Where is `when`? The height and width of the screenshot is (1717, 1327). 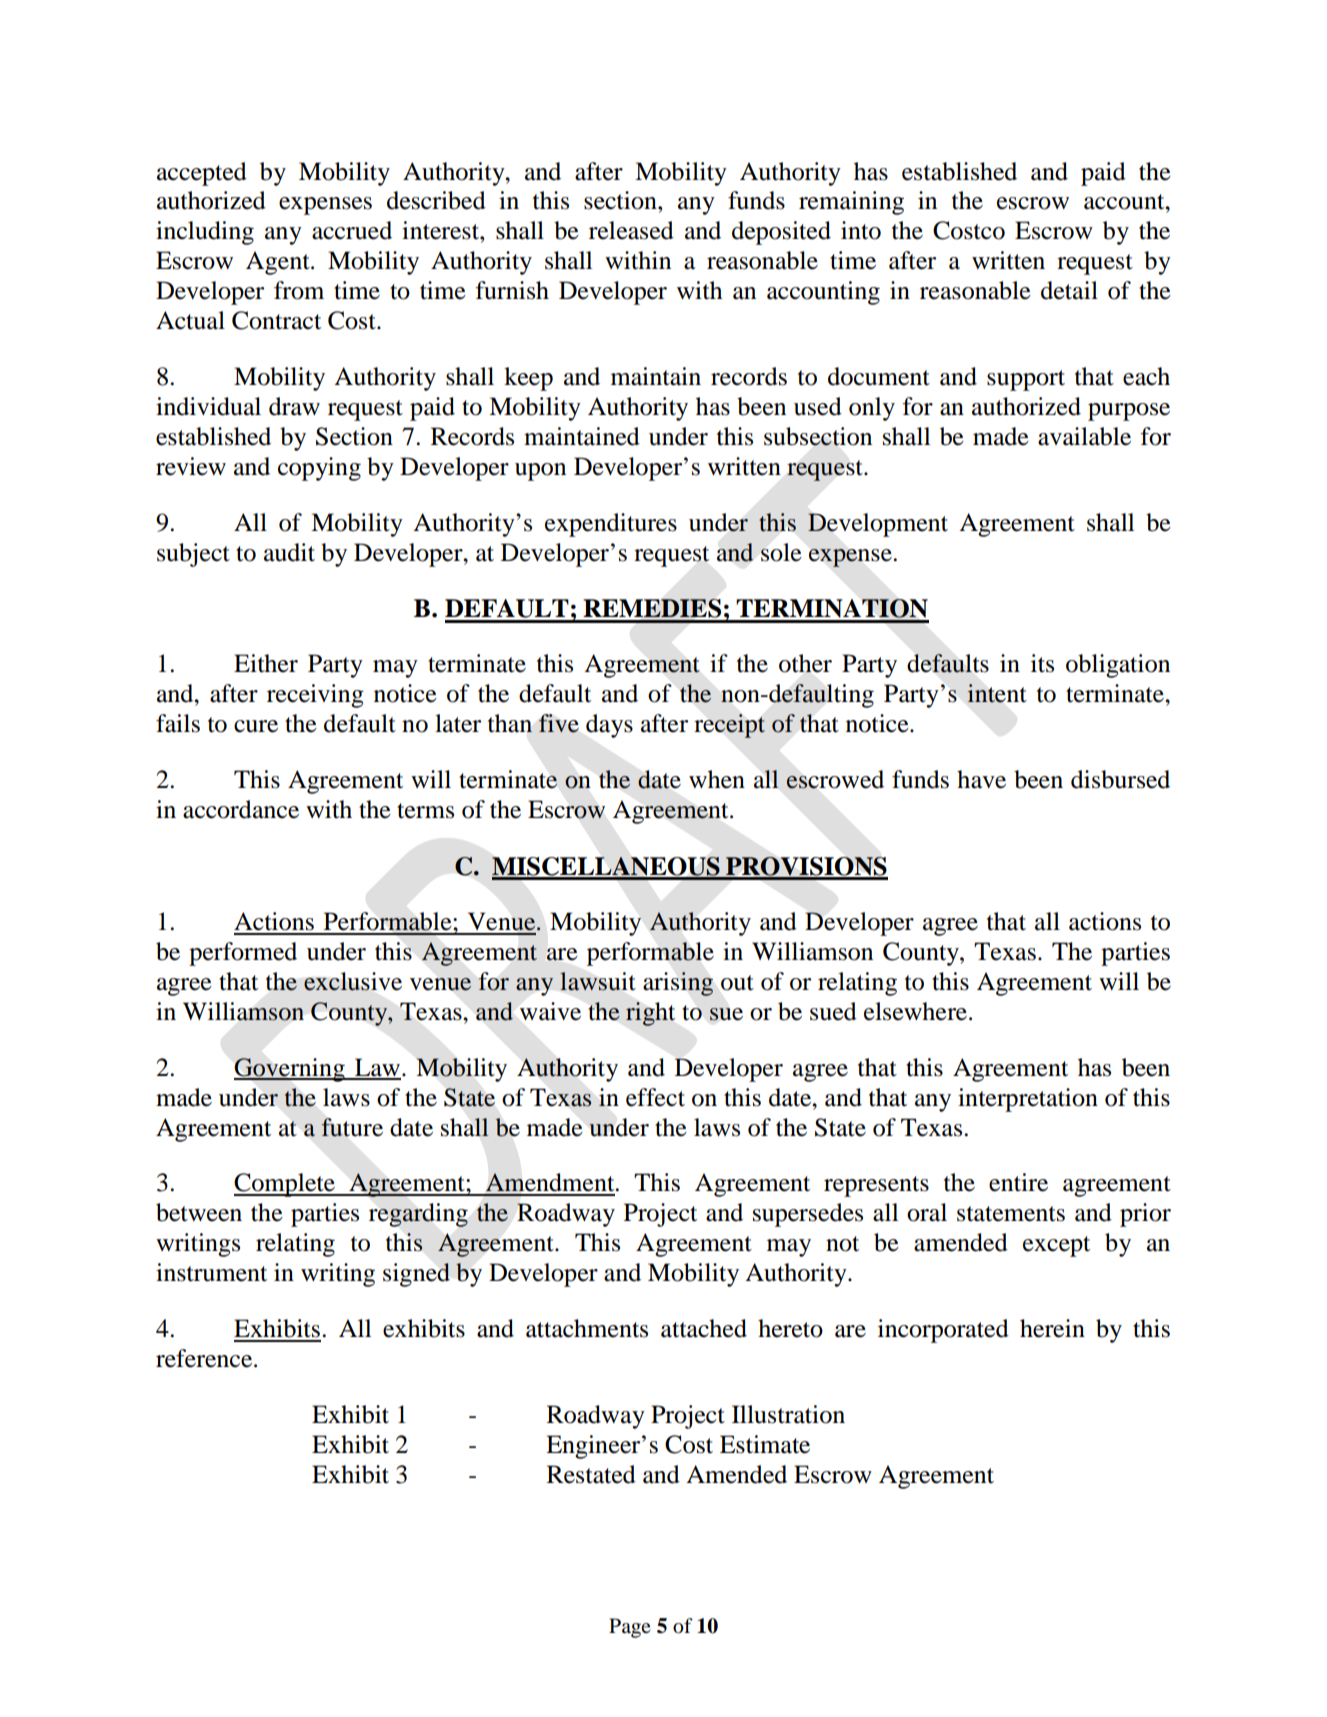
when is located at coordinates (717, 779).
